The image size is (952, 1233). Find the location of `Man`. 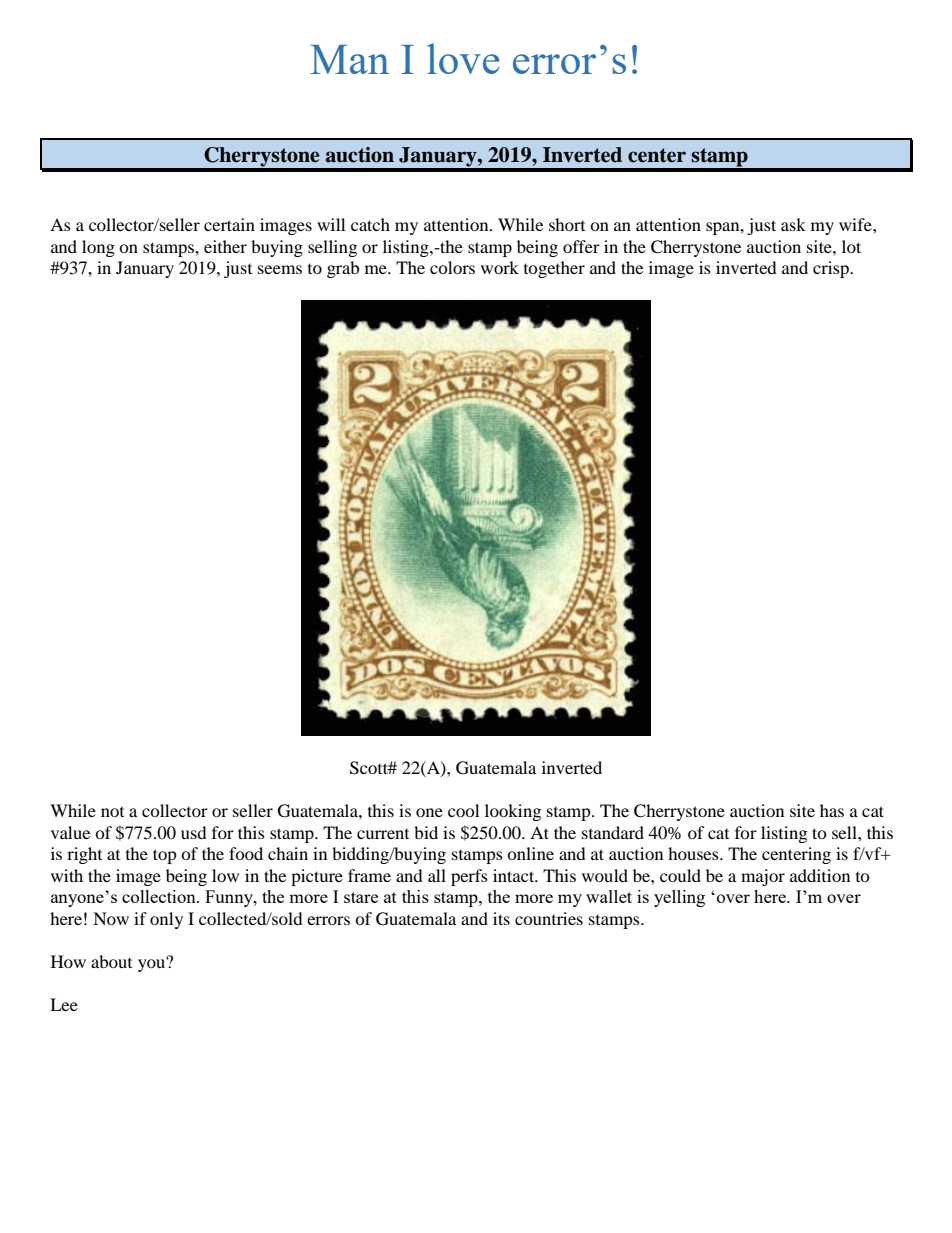

Man is located at coordinates (349, 59).
